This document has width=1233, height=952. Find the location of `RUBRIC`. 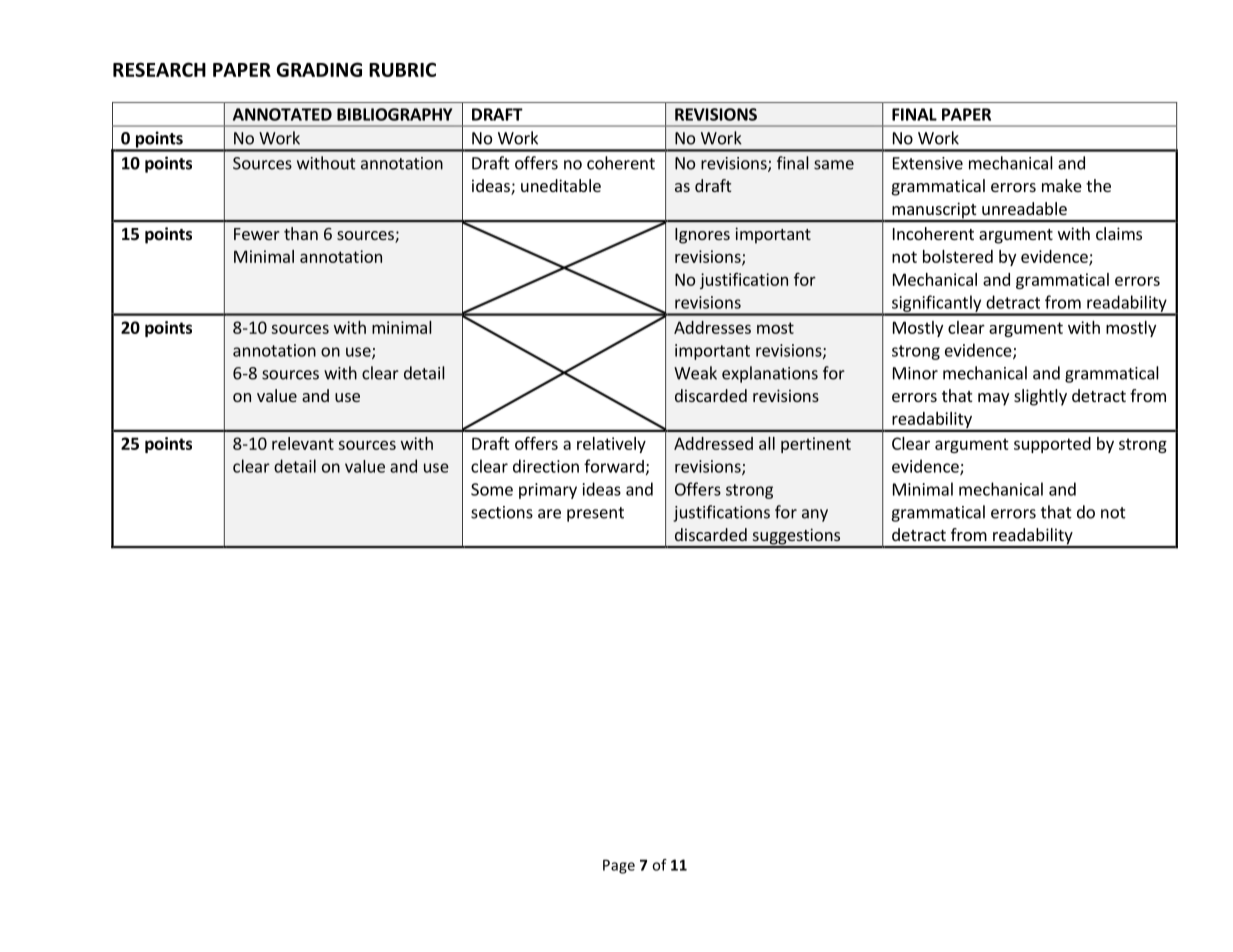

RUBRIC is located at coordinates (402, 69).
